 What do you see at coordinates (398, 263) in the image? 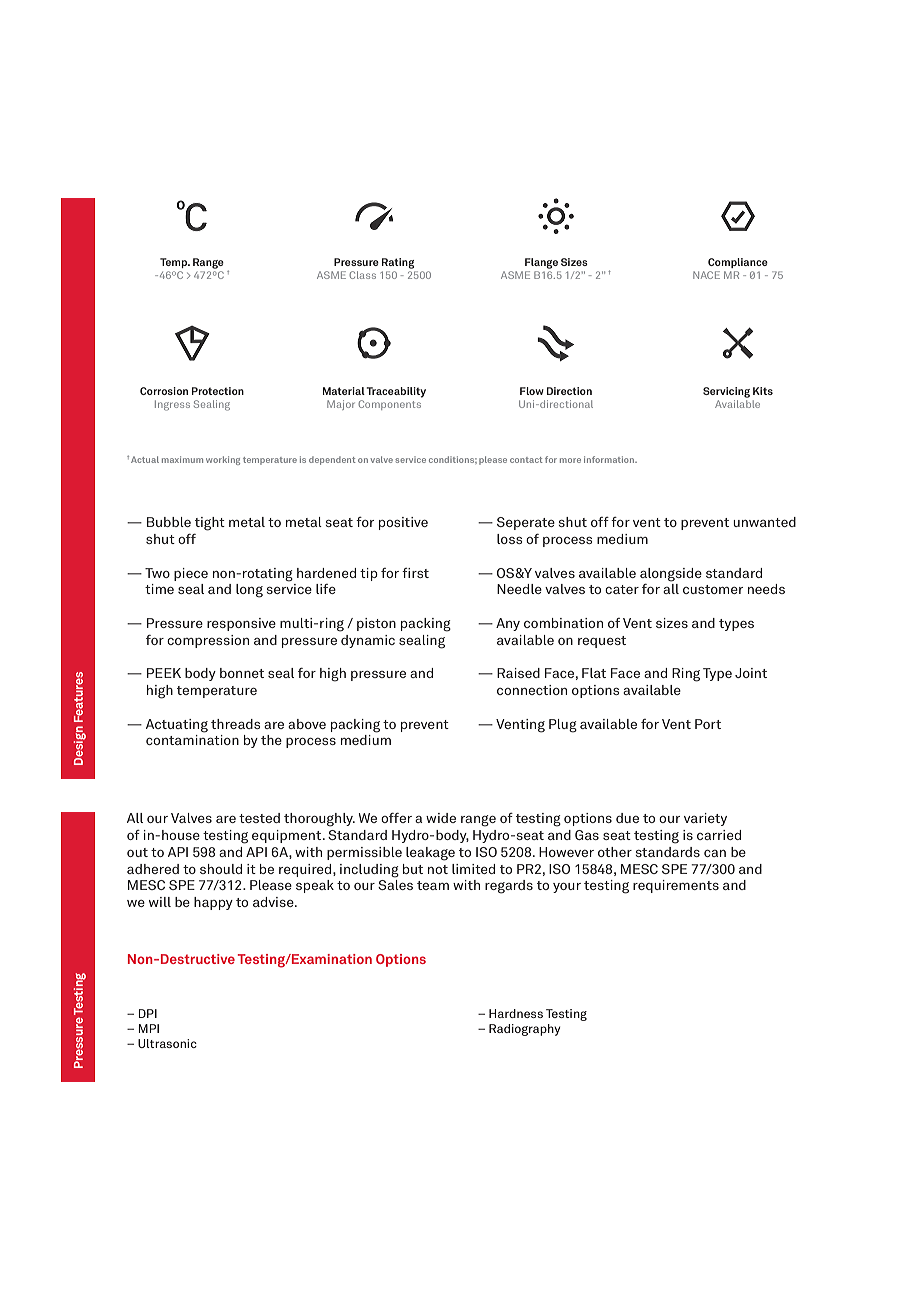
I see `Rating` at bounding box center [398, 263].
